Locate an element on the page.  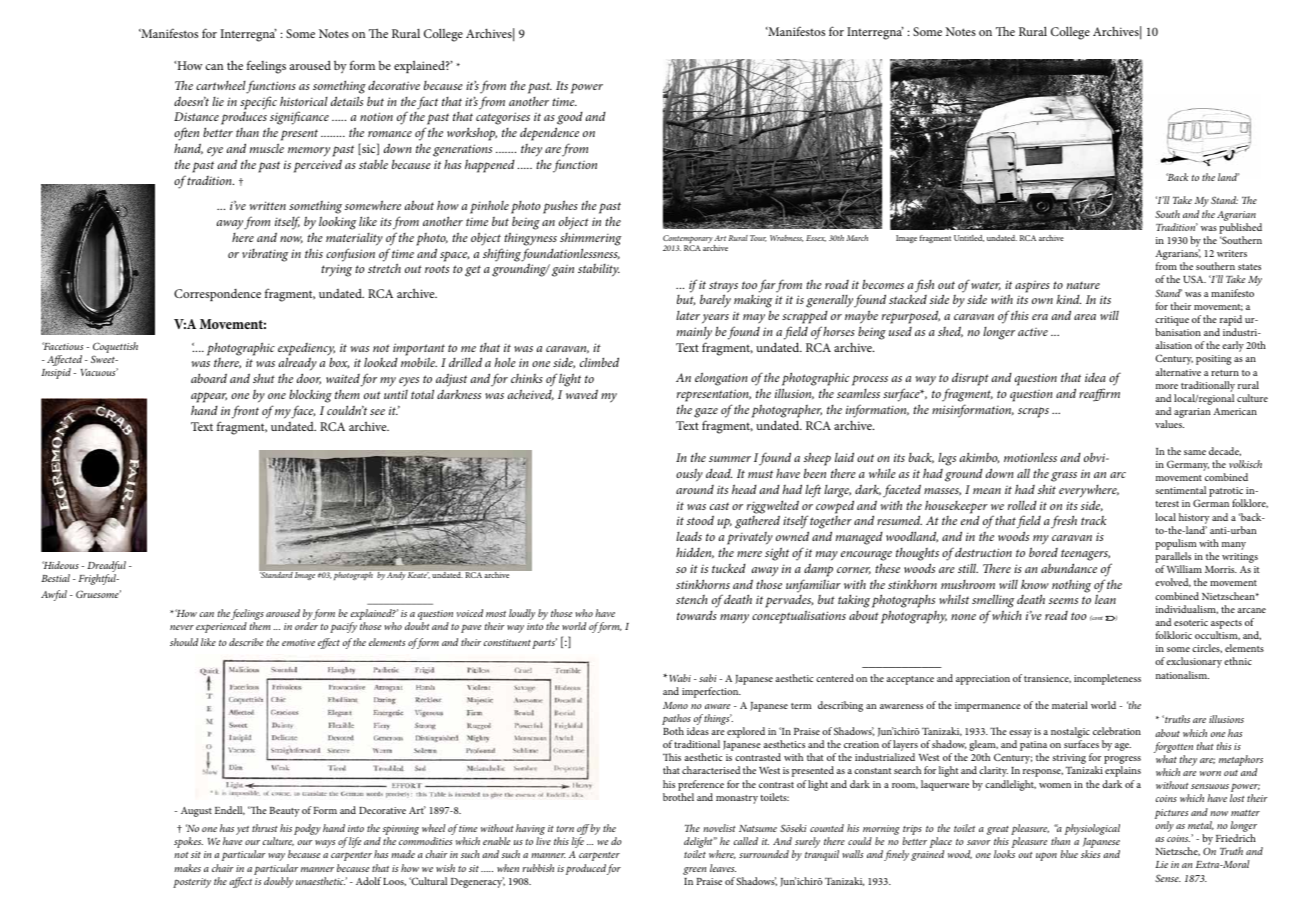
grass is located at coordinates (1064, 477).
